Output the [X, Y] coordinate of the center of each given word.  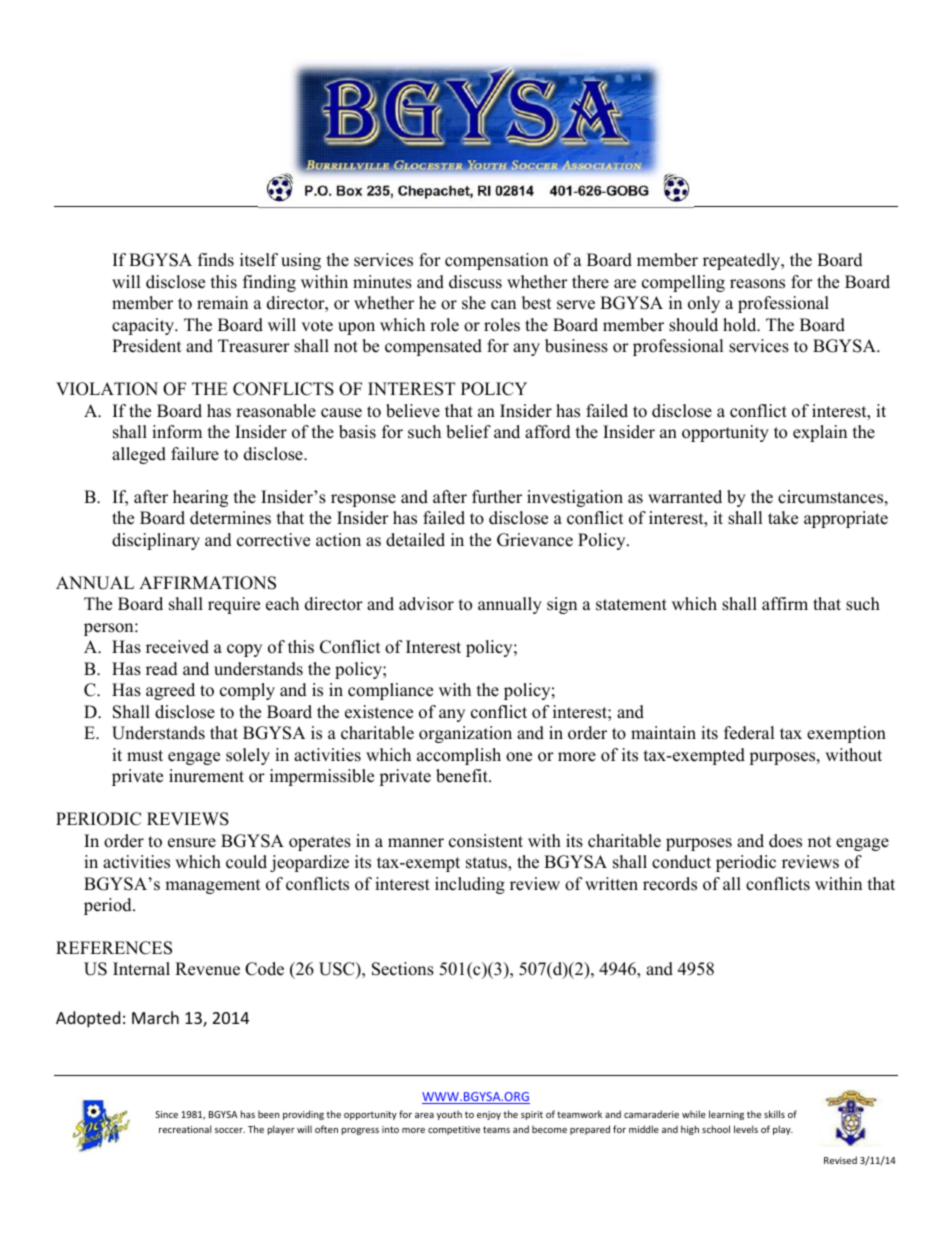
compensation [496, 261]
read [162, 669]
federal [749, 733]
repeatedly [743, 261]
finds [216, 260]
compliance [390, 691]
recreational [185, 1129]
